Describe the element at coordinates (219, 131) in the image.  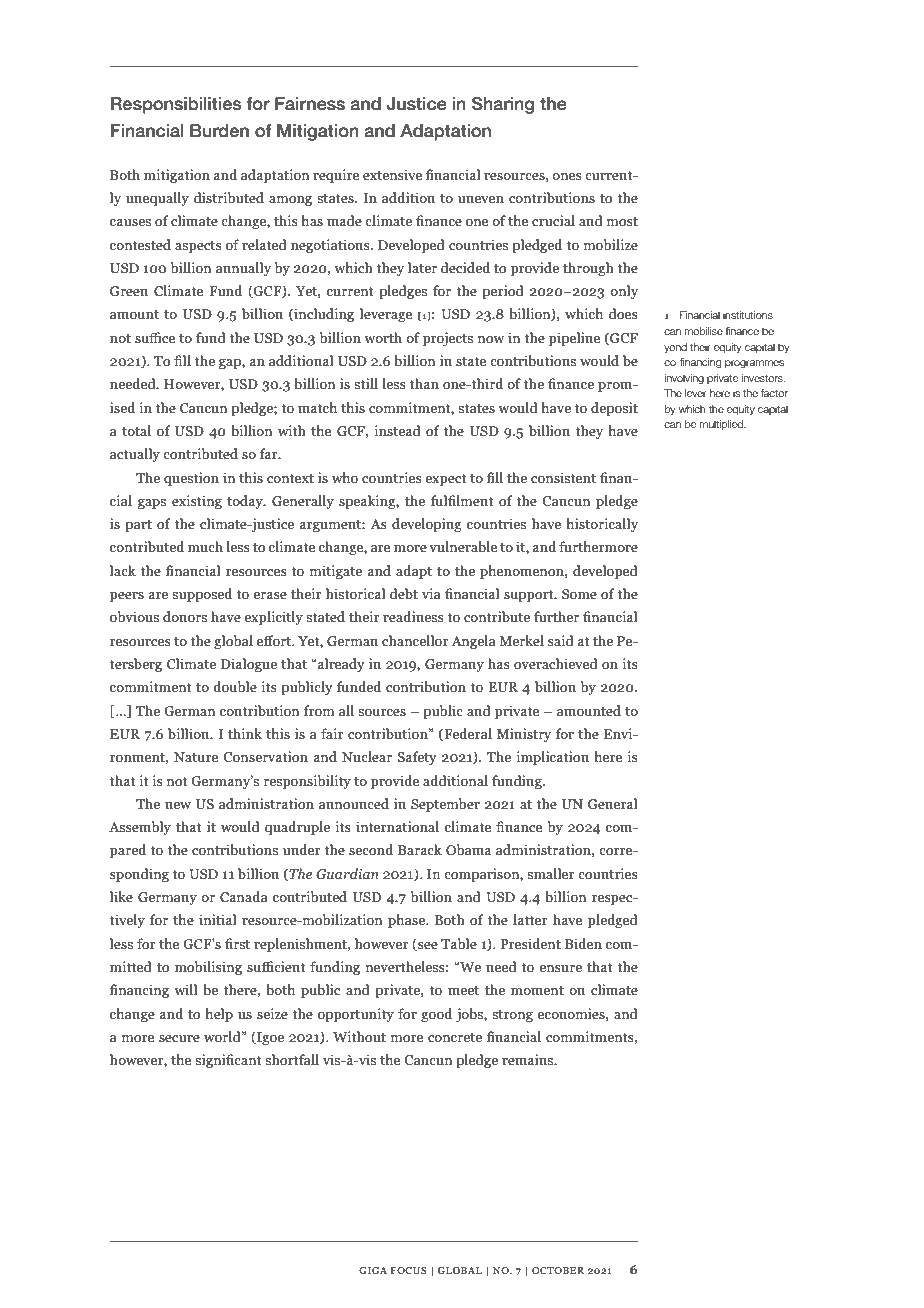
I see `Burden` at that location.
